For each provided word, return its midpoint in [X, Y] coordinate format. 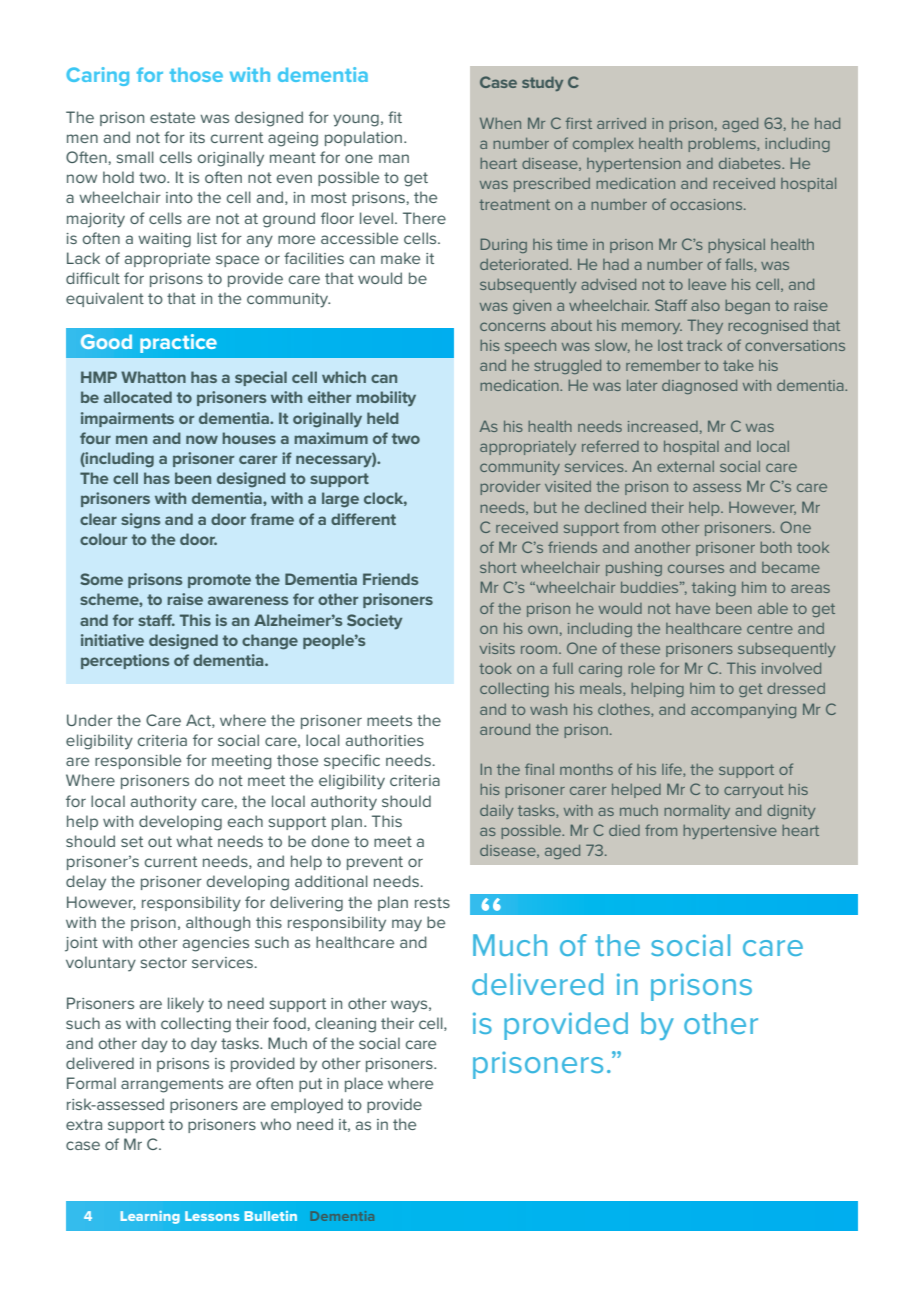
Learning [150, 1217]
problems [723, 145]
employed [307, 1106]
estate [172, 117]
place [364, 1084]
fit [395, 117]
